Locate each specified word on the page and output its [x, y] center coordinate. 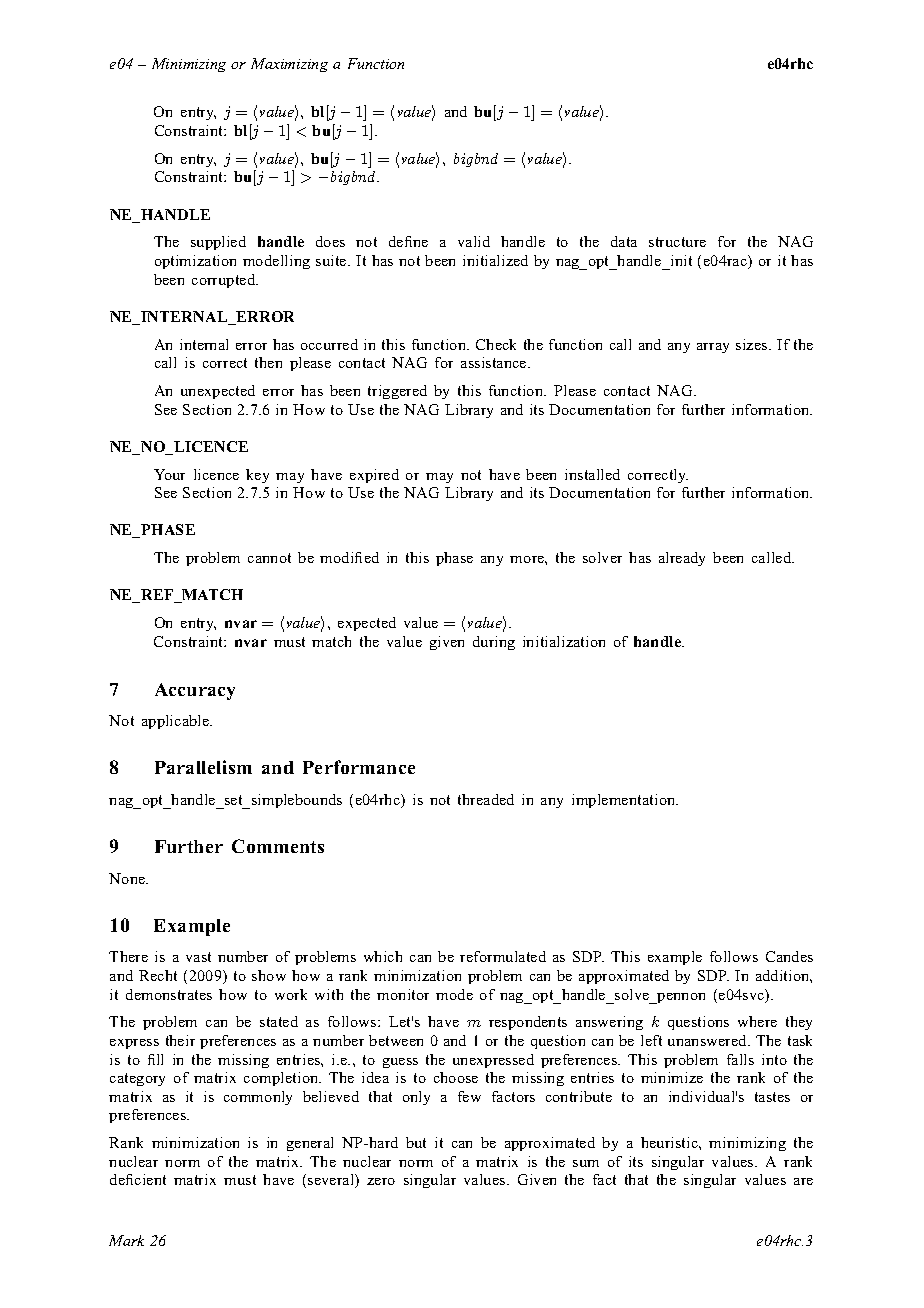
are [803, 1181]
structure [677, 242]
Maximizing [289, 65]
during [494, 643]
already [682, 559]
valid [474, 241]
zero [381, 1181]
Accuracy [195, 691]
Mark [126, 1240]
